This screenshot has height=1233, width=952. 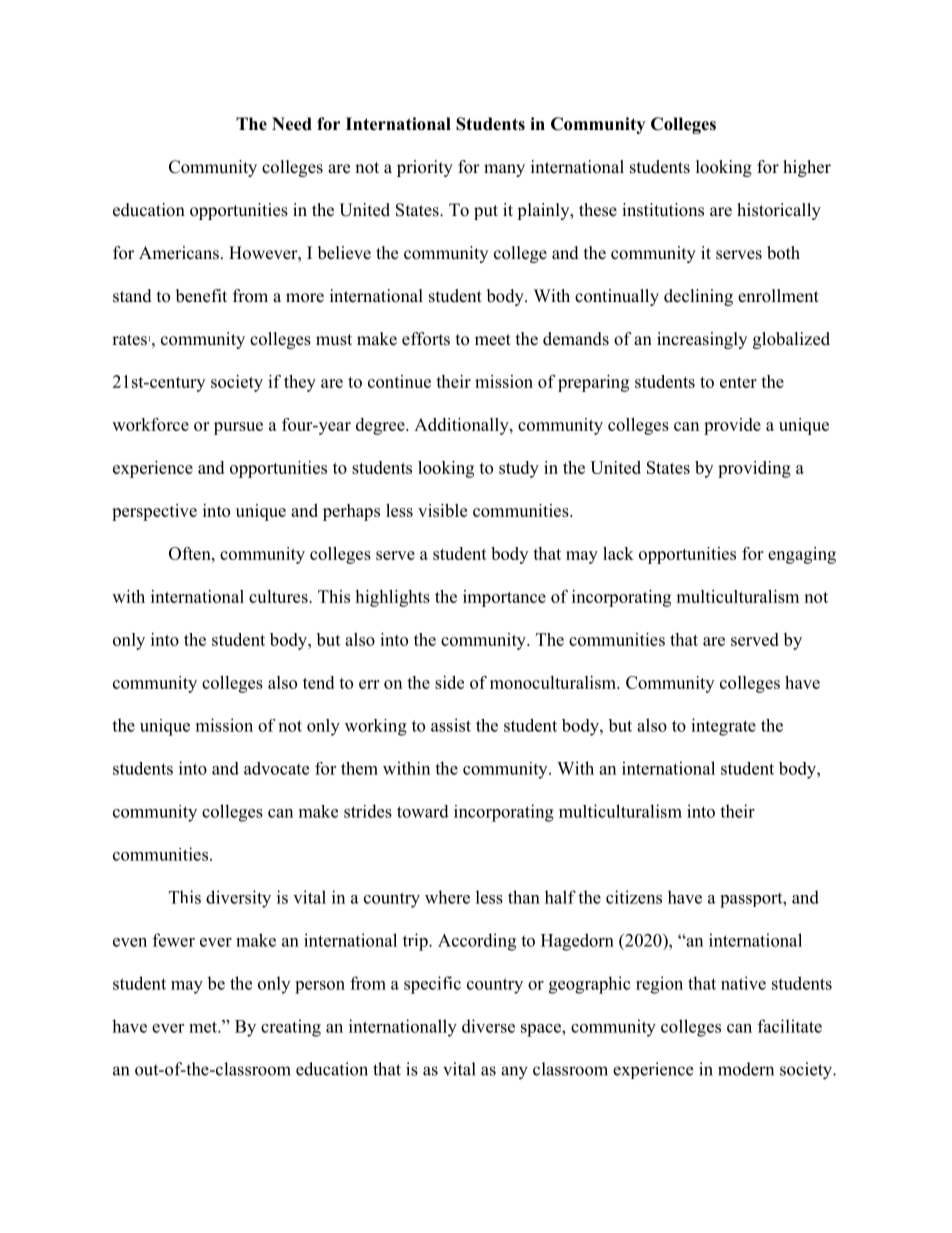 What do you see at coordinates (451, 725) in the screenshot?
I see `assist` at bounding box center [451, 725].
